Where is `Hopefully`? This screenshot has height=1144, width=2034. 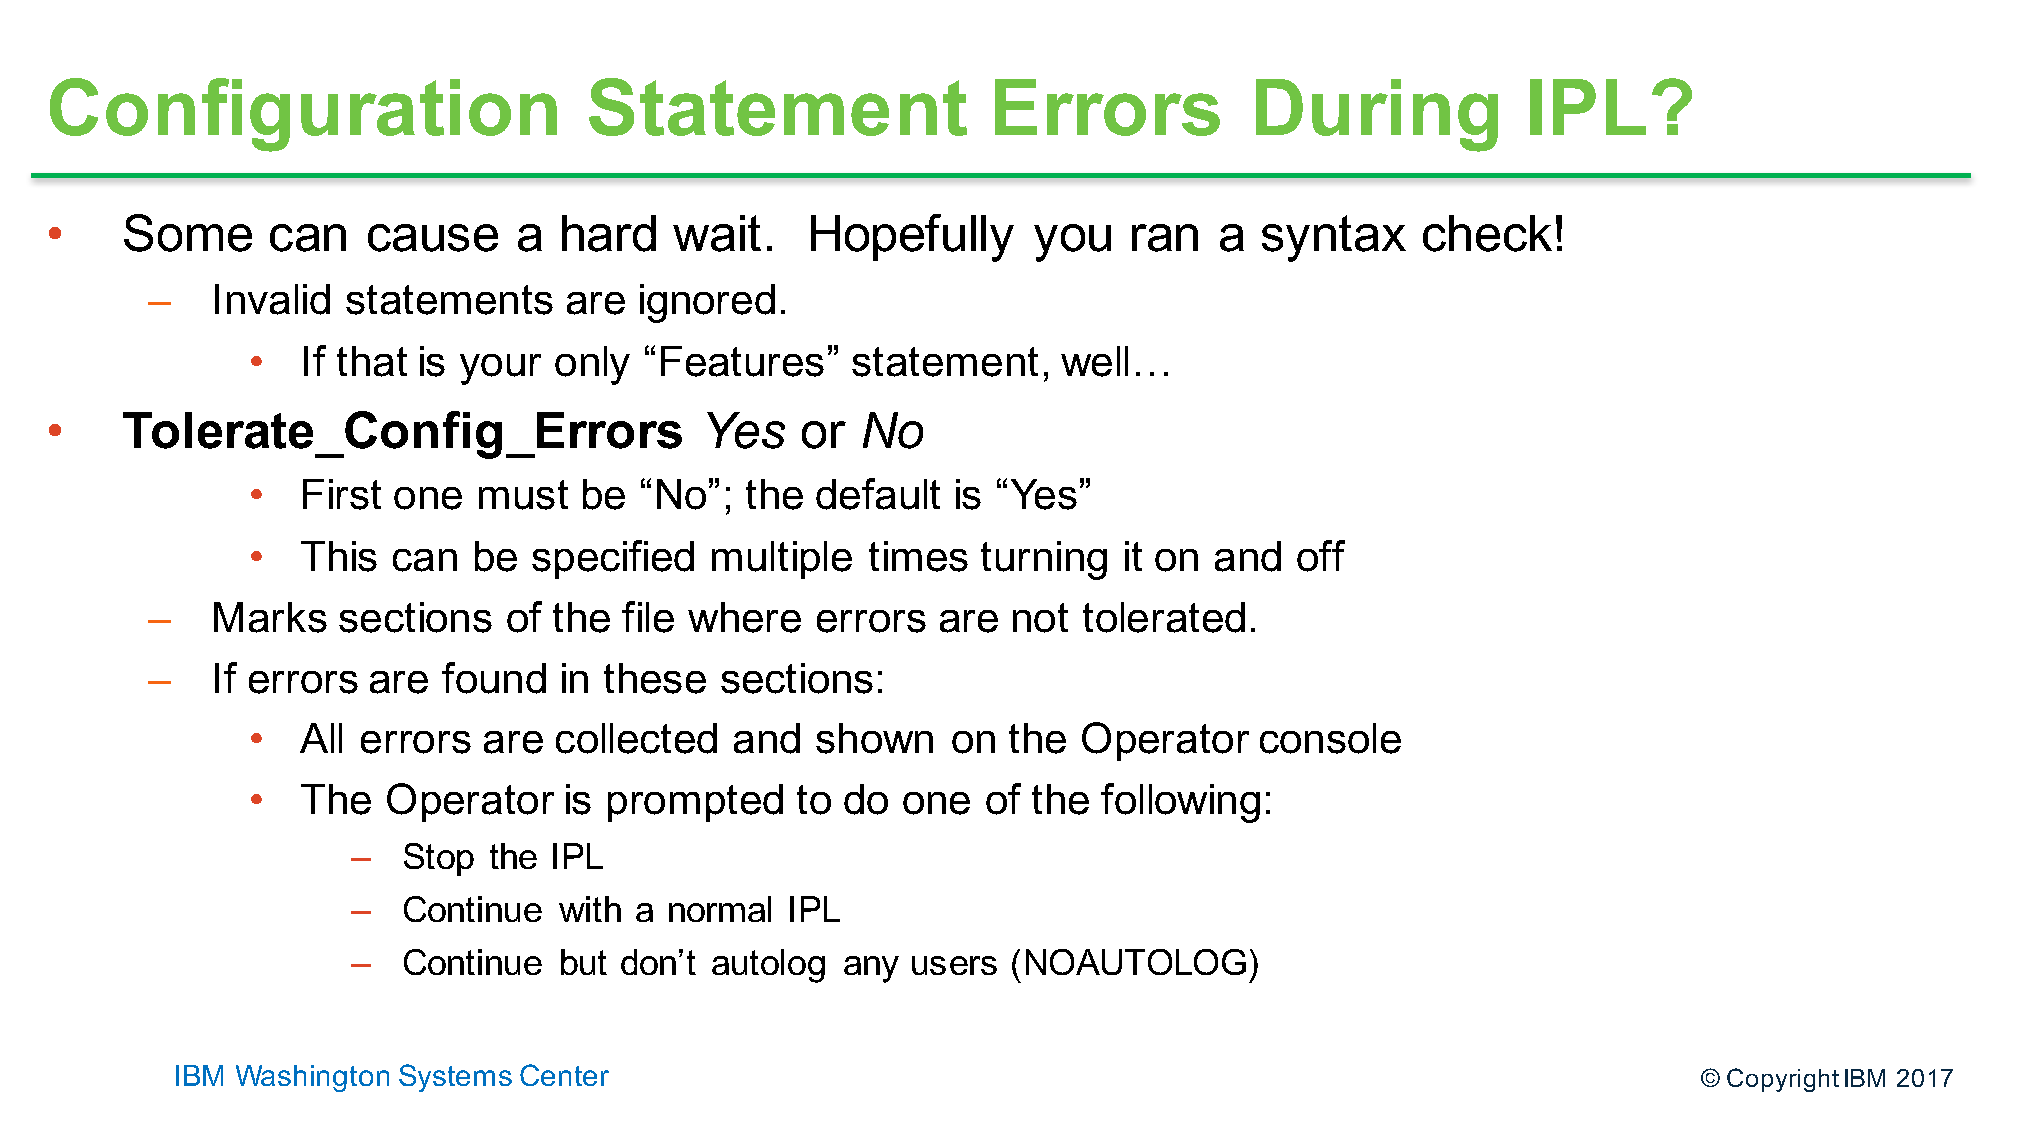 Hopefully is located at coordinates (912, 238).
